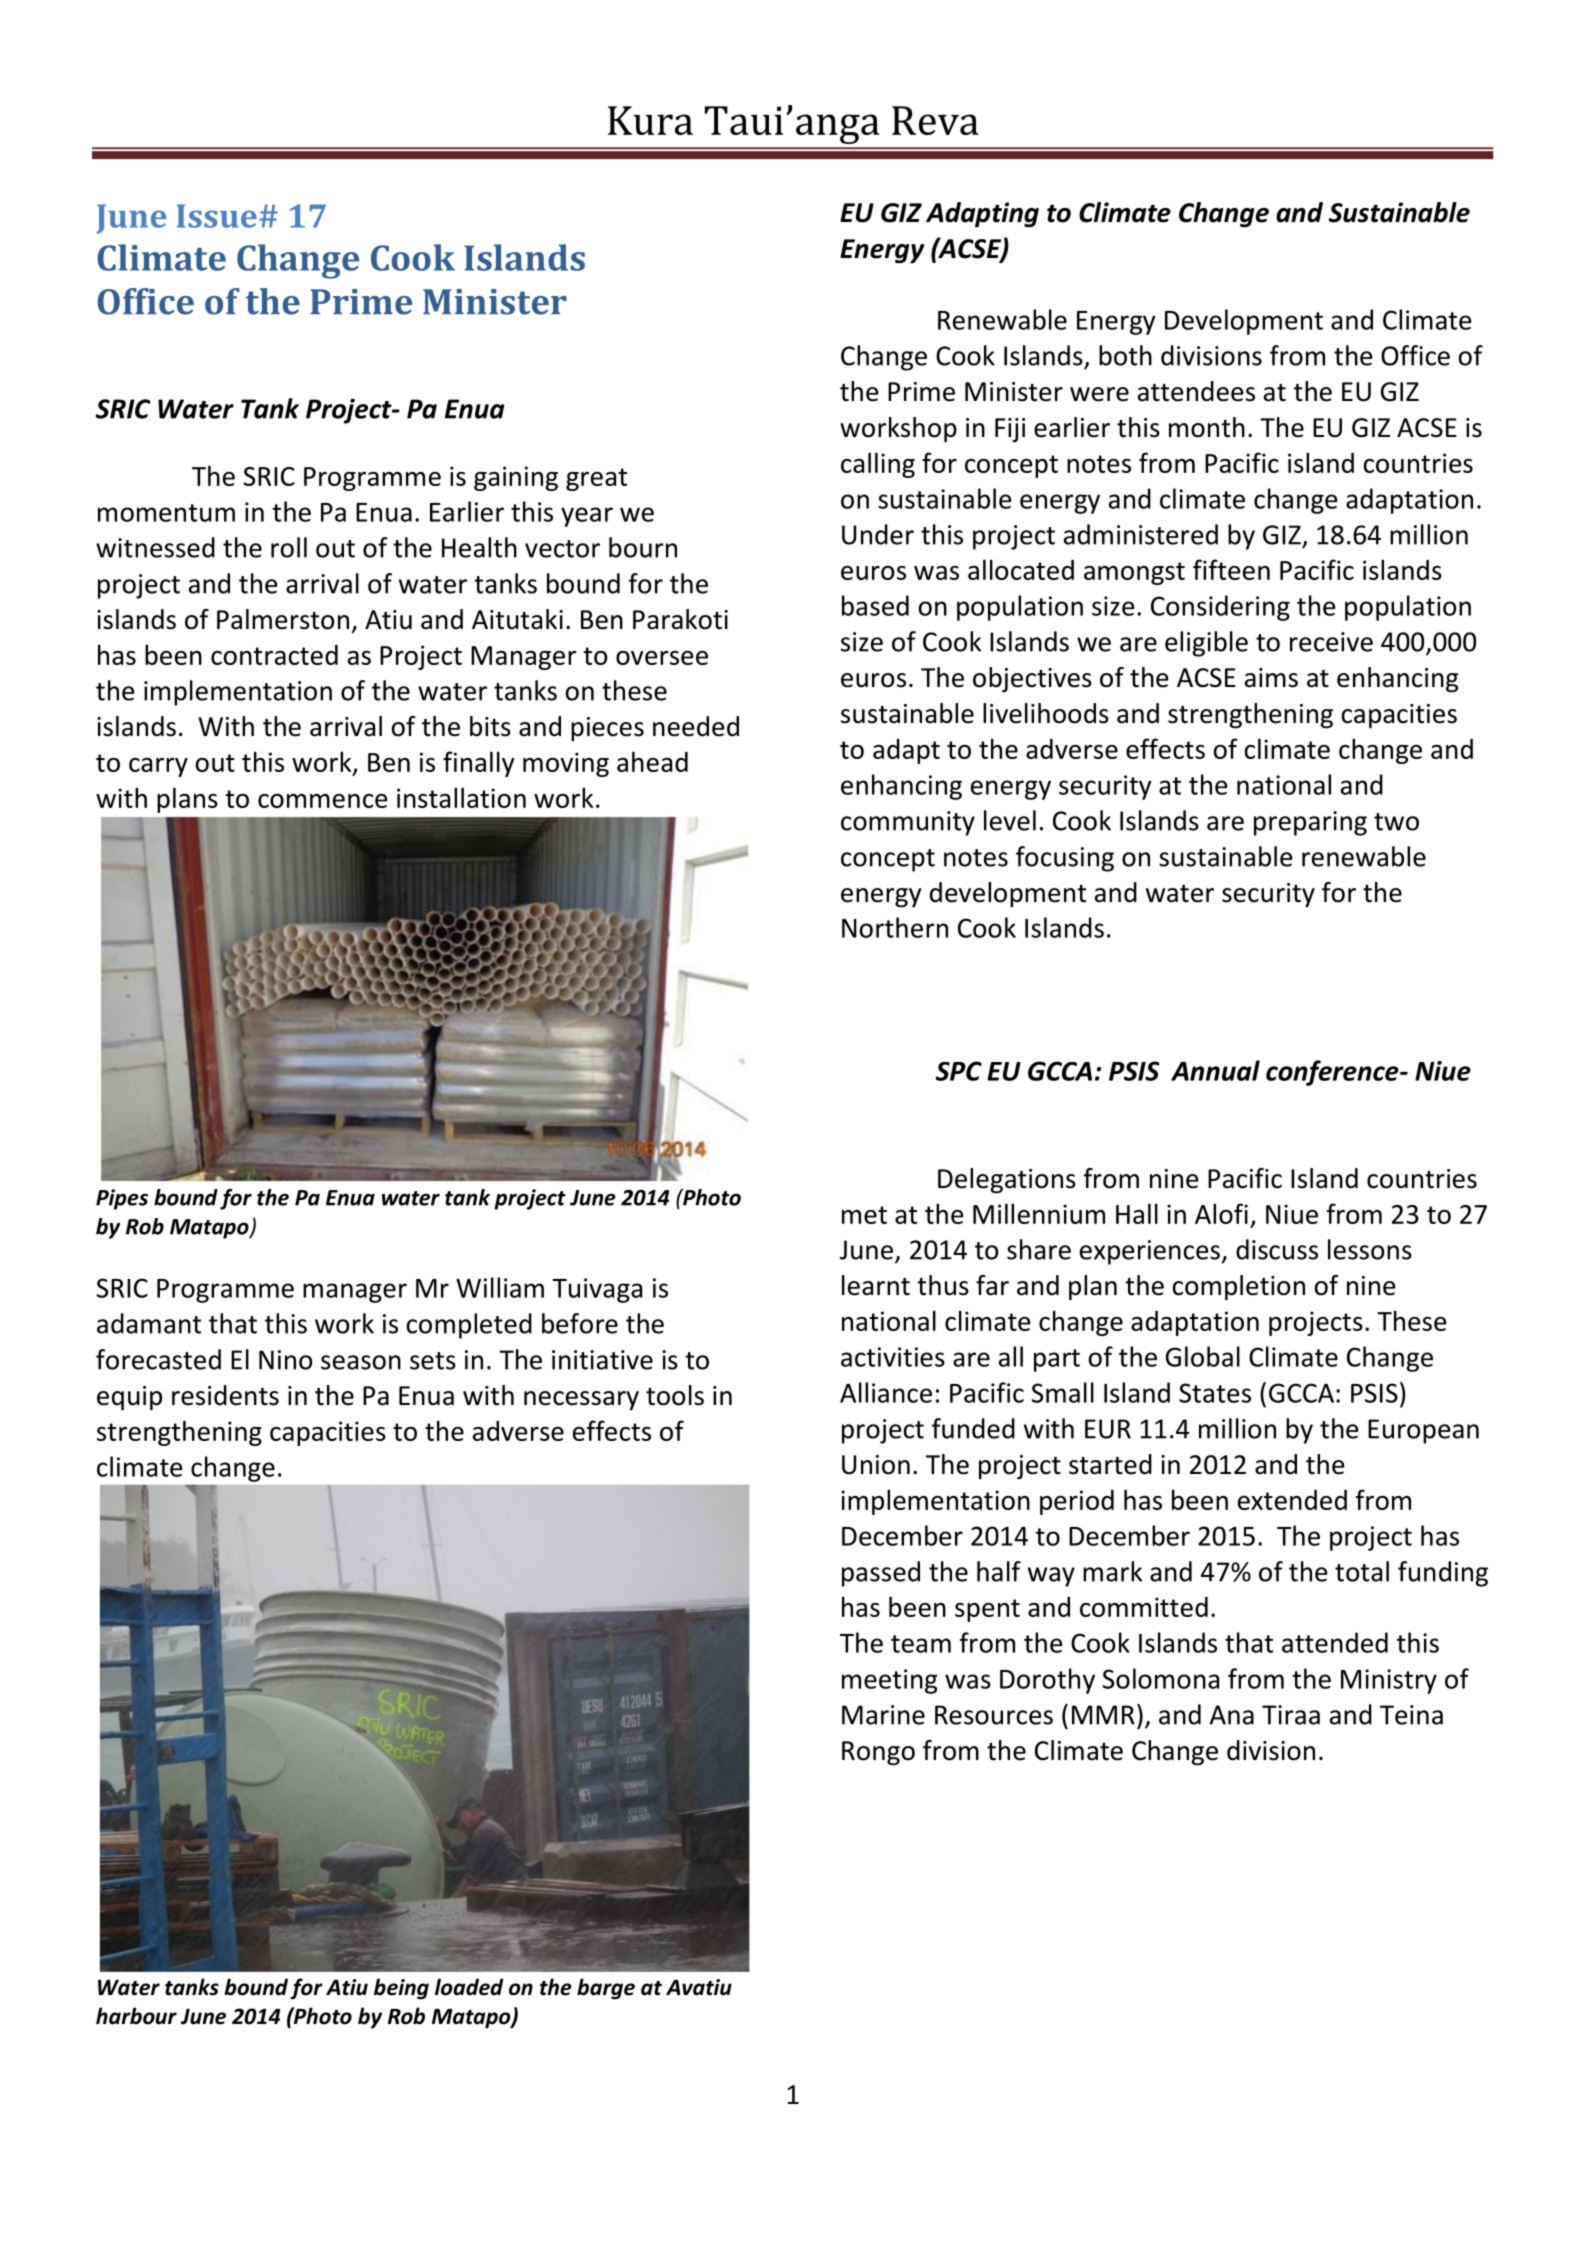  Describe the element at coordinates (935, 120) in the screenshot. I see `Reva` at that location.
